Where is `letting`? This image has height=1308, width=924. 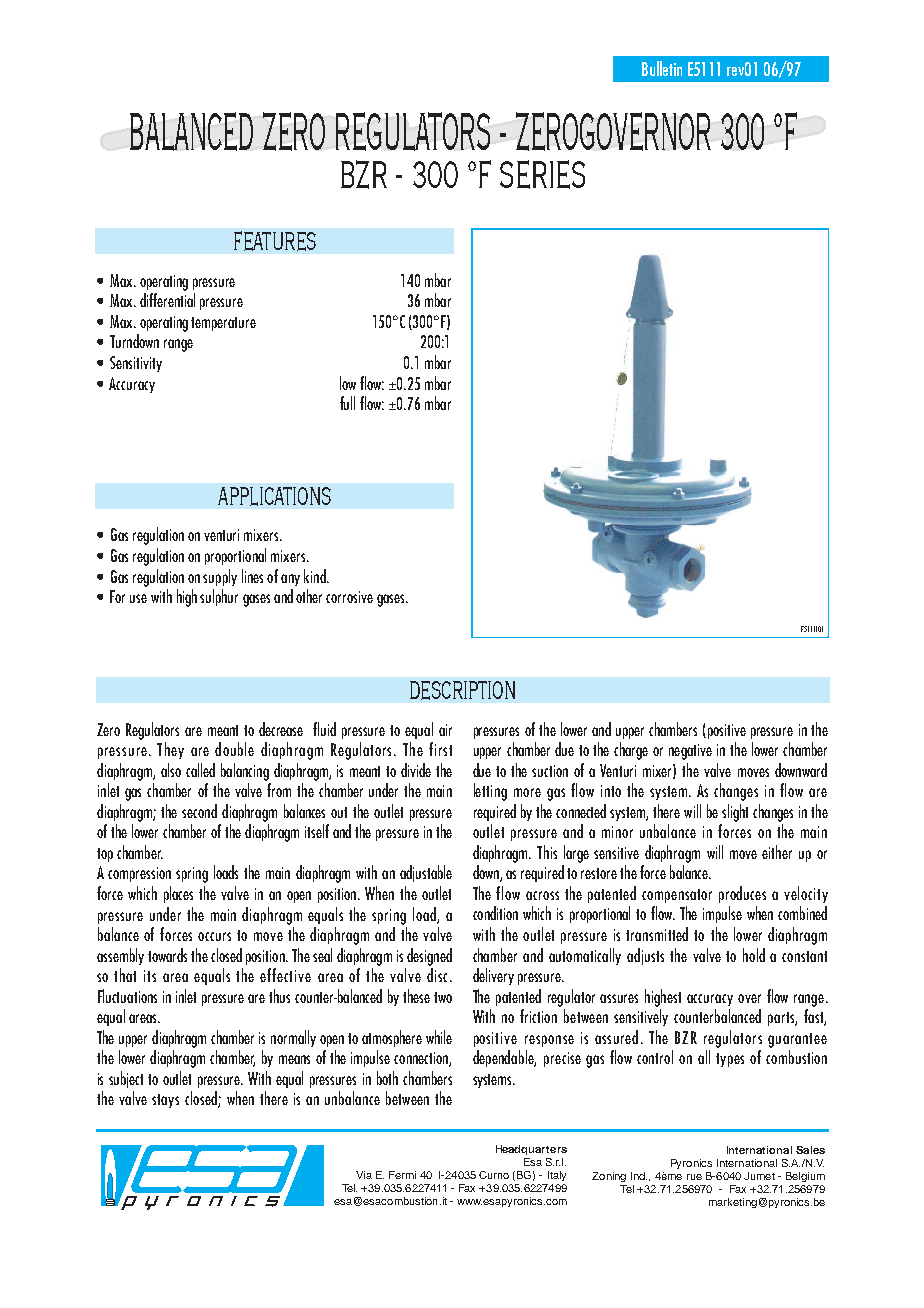
letting is located at coordinates (490, 792).
